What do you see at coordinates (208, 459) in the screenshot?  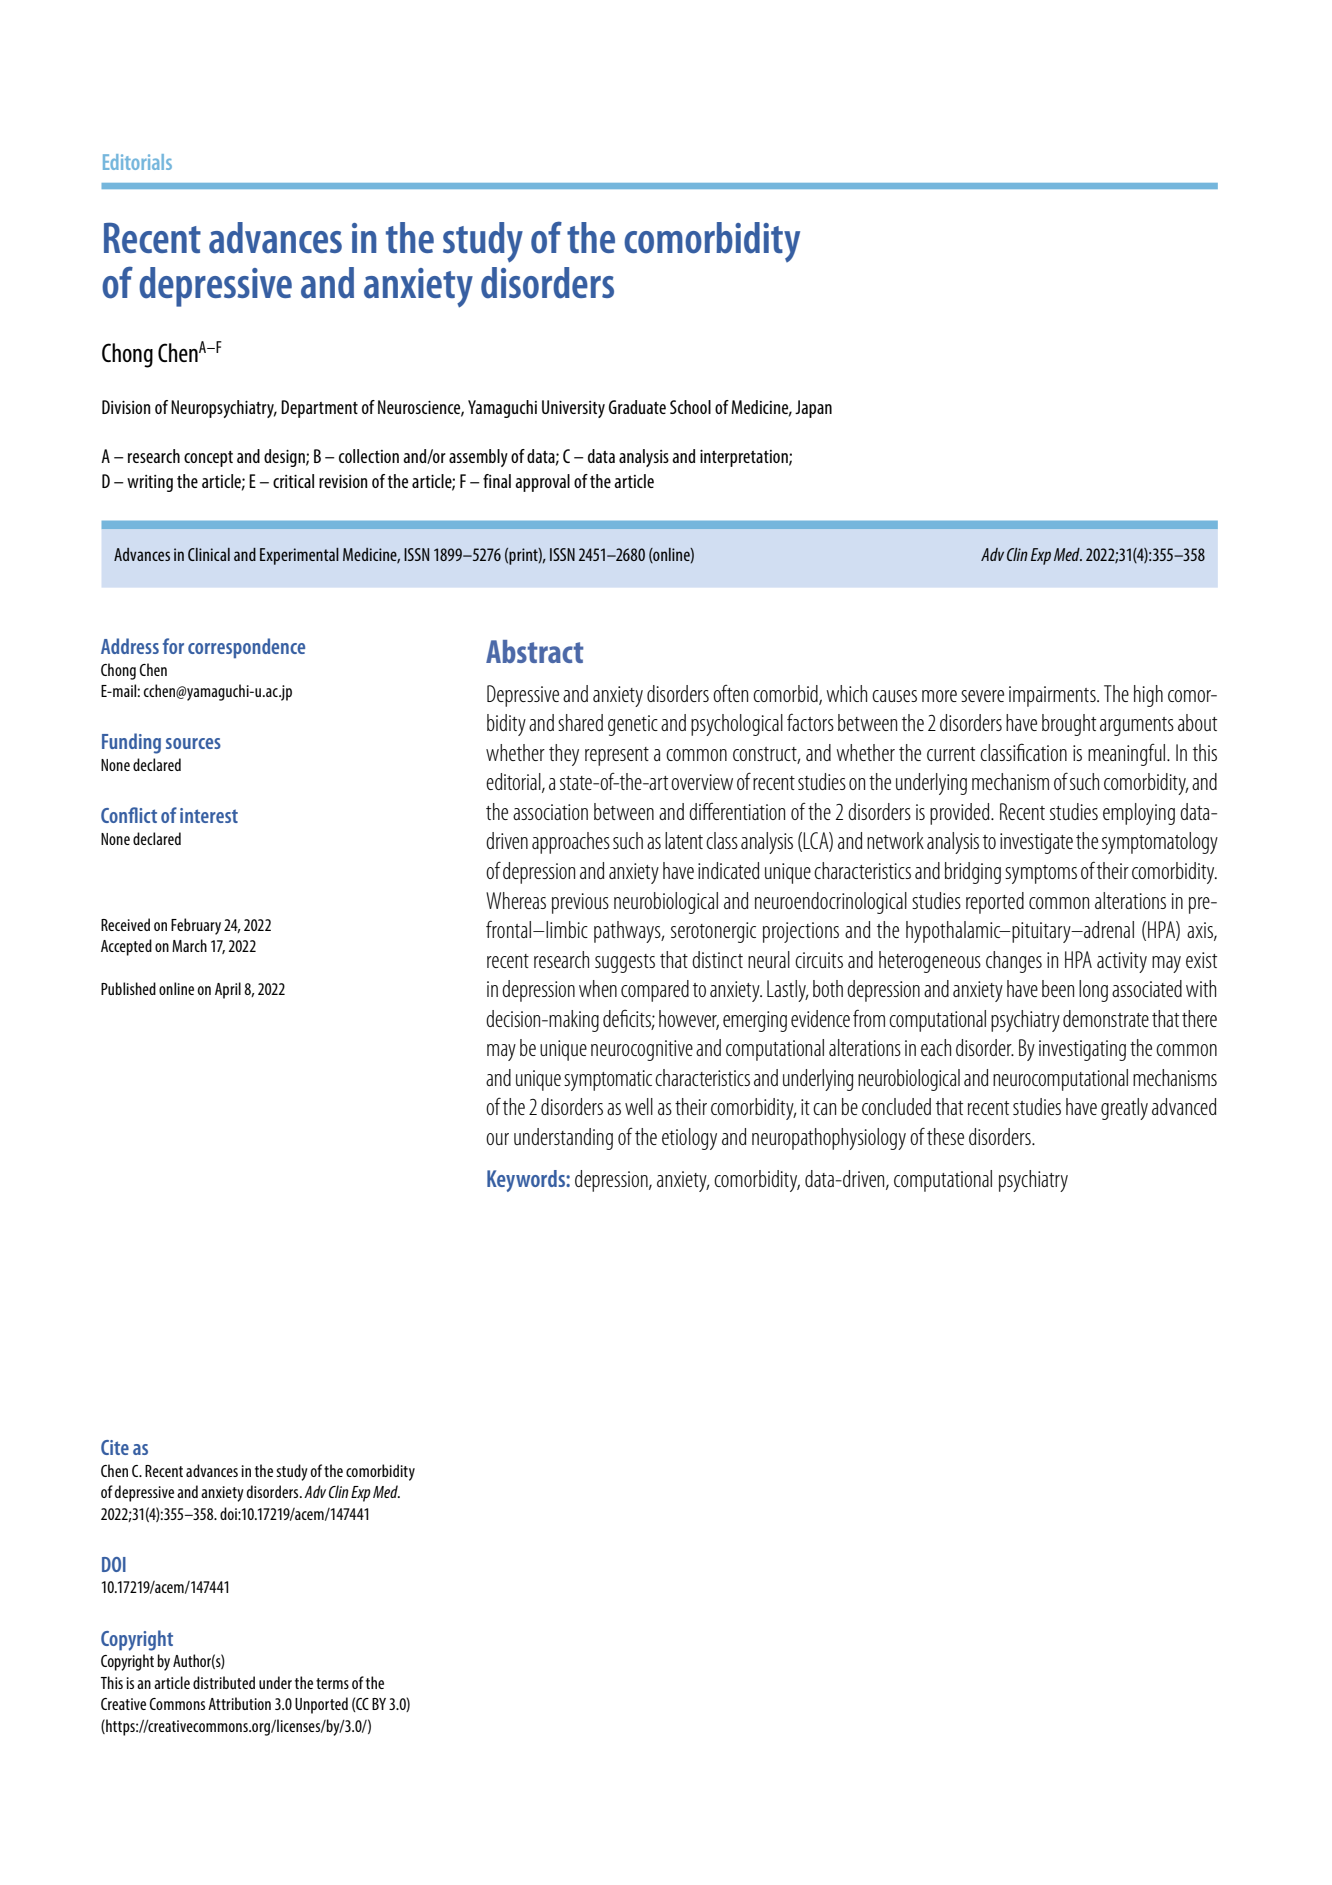 I see `concept` at bounding box center [208, 459].
